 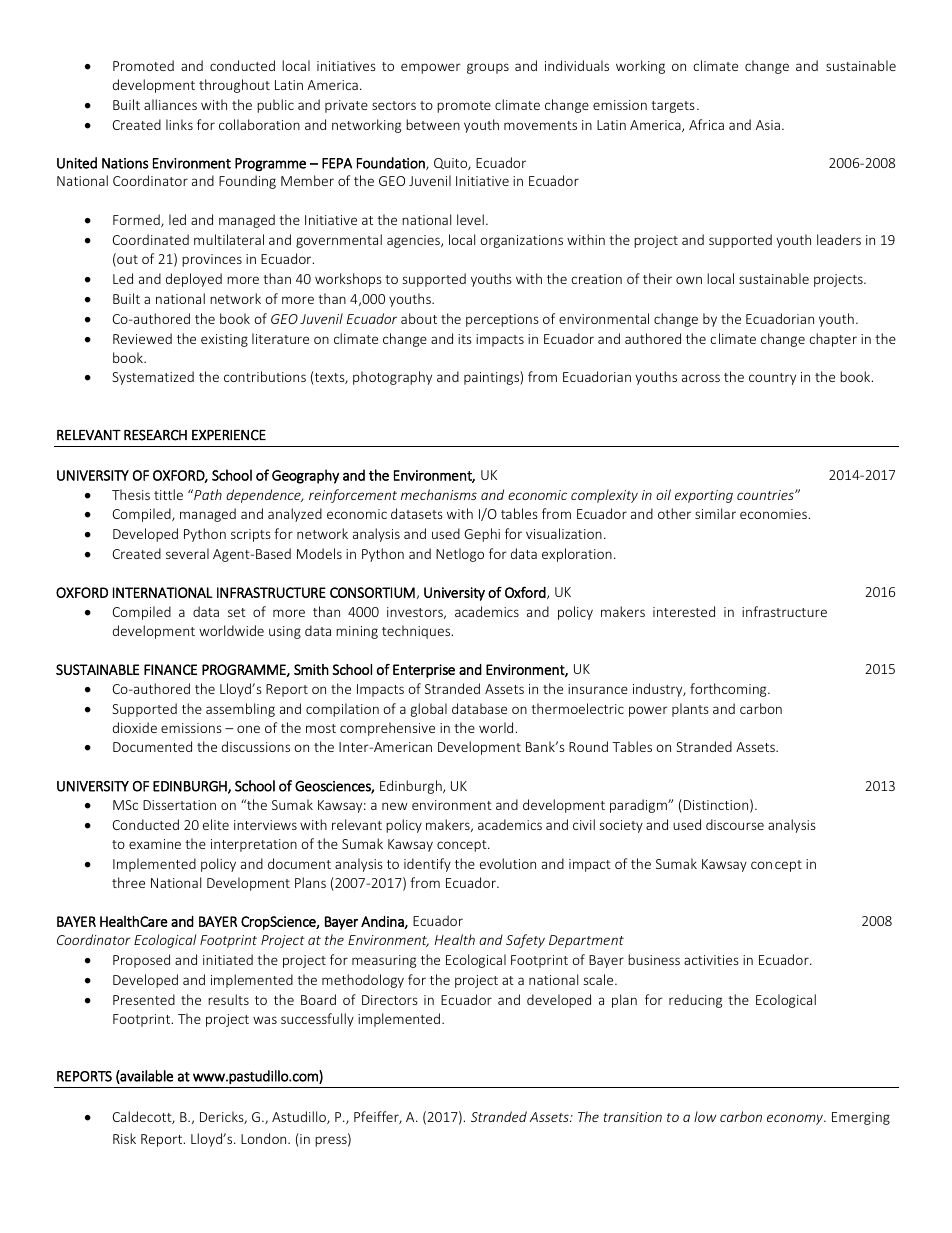 What do you see at coordinates (124, 1138) in the image?
I see `Risk` at bounding box center [124, 1138].
